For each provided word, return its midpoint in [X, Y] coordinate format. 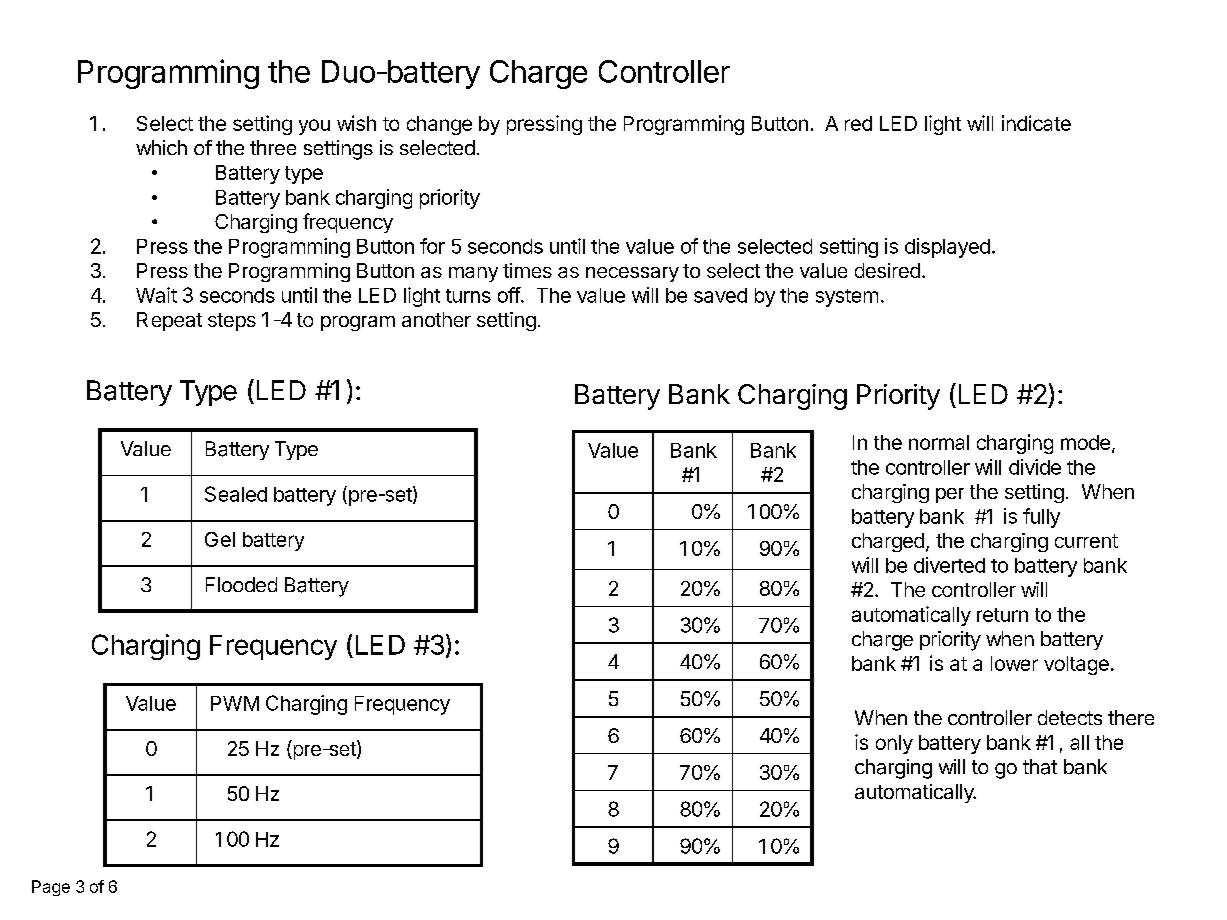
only [894, 744]
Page [51, 888]
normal [939, 442]
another [436, 319]
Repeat [169, 321]
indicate [1036, 123]
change [439, 125]
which [161, 147]
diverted [949, 565]
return [1002, 615]
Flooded [241, 584]
